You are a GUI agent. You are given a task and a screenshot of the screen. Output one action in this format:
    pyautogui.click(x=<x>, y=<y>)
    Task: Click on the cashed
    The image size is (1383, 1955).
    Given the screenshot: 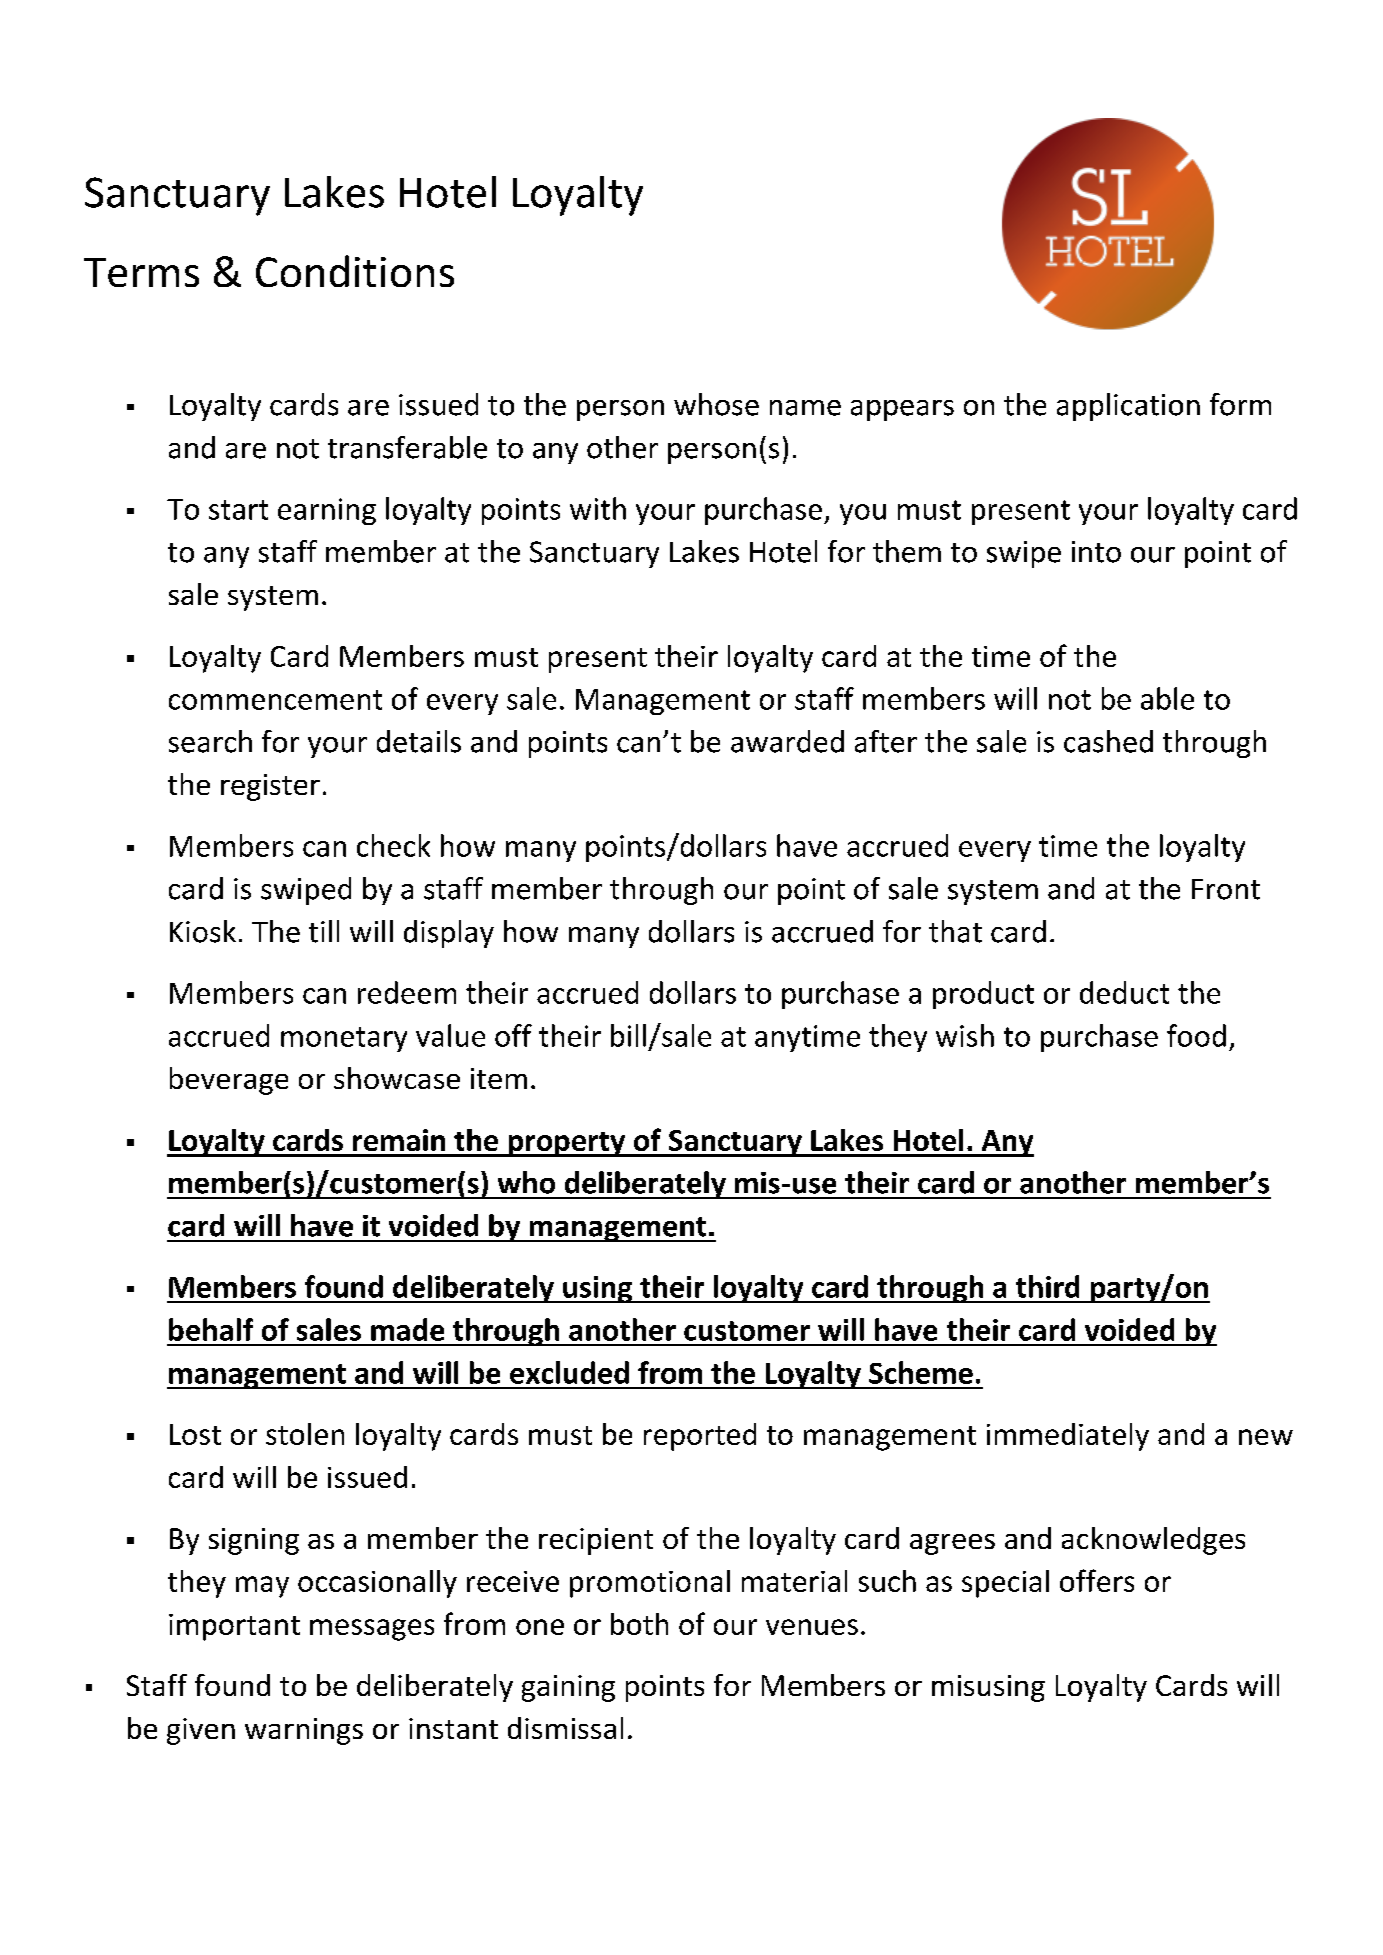 What is the action you would take?
    pyautogui.click(x=1108, y=741)
